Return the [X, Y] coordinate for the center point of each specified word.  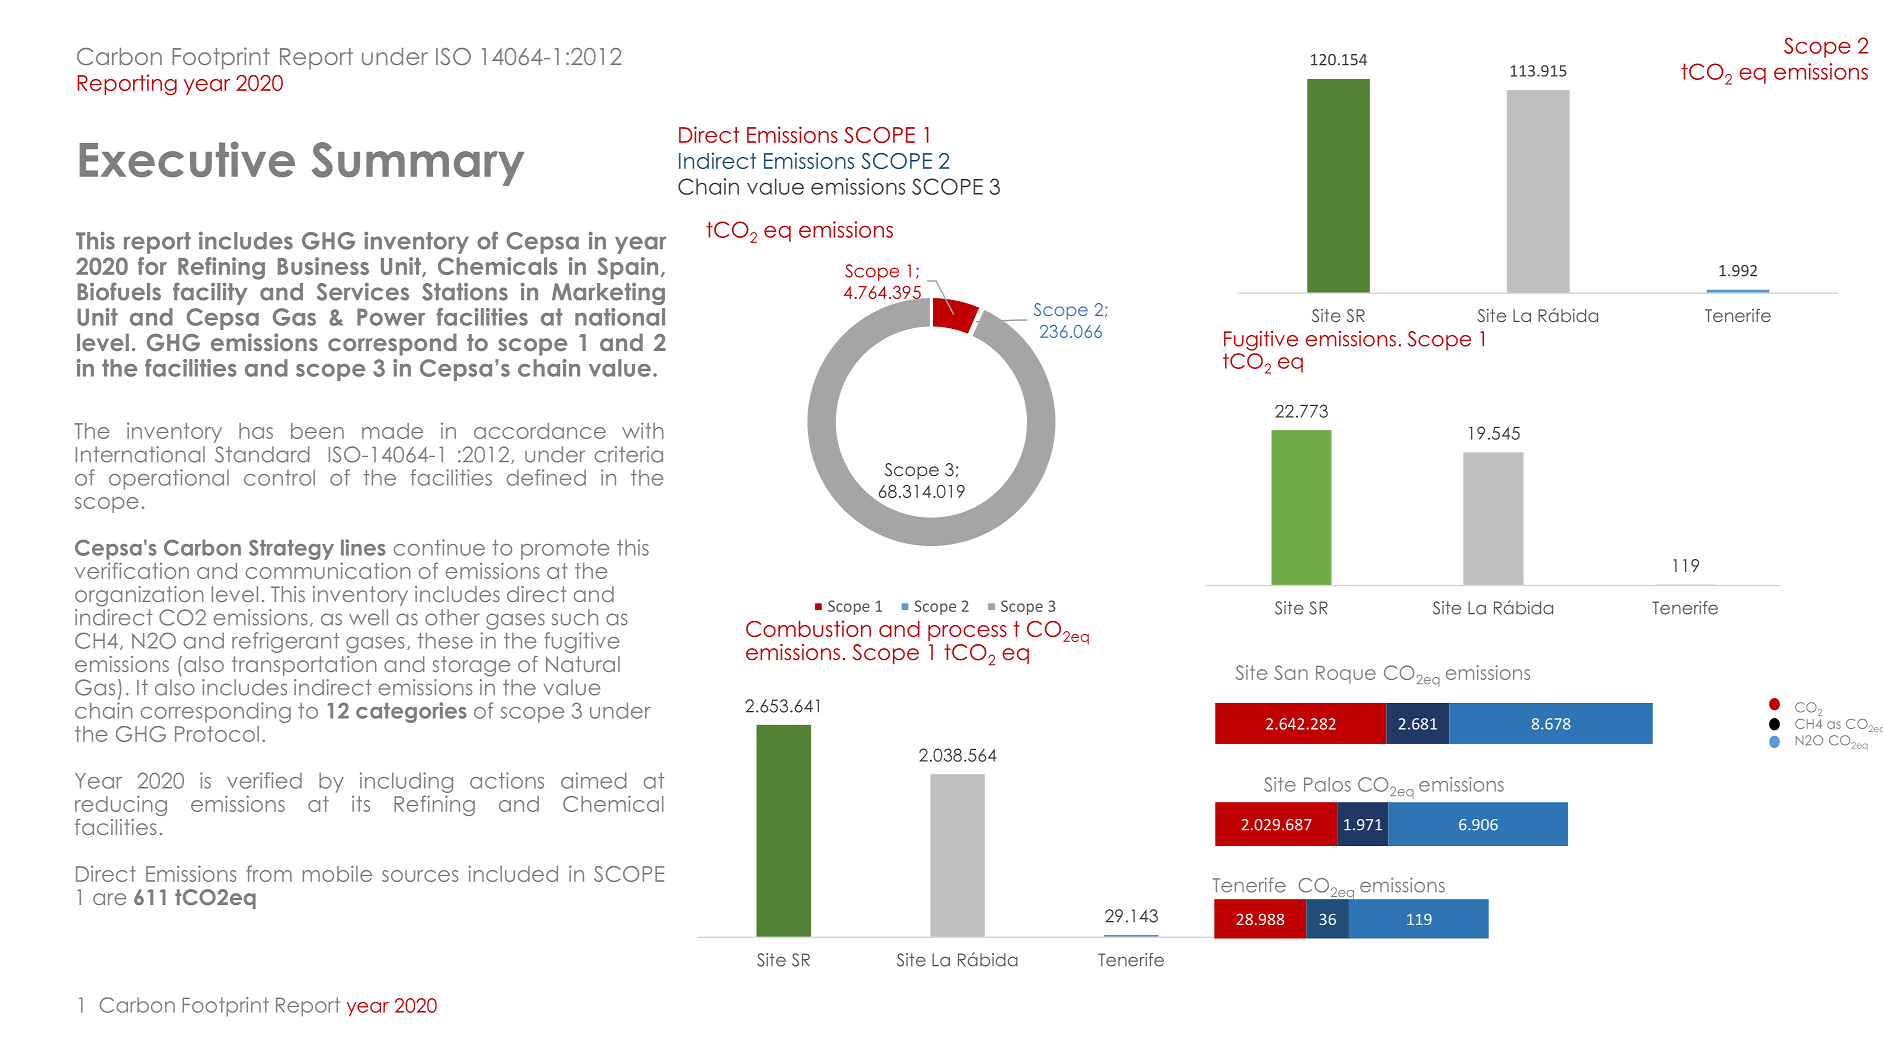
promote [565, 550]
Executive [187, 159]
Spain [627, 268]
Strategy [291, 549]
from [269, 873]
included [513, 873]
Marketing [608, 294]
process [967, 633]
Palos [1327, 784]
